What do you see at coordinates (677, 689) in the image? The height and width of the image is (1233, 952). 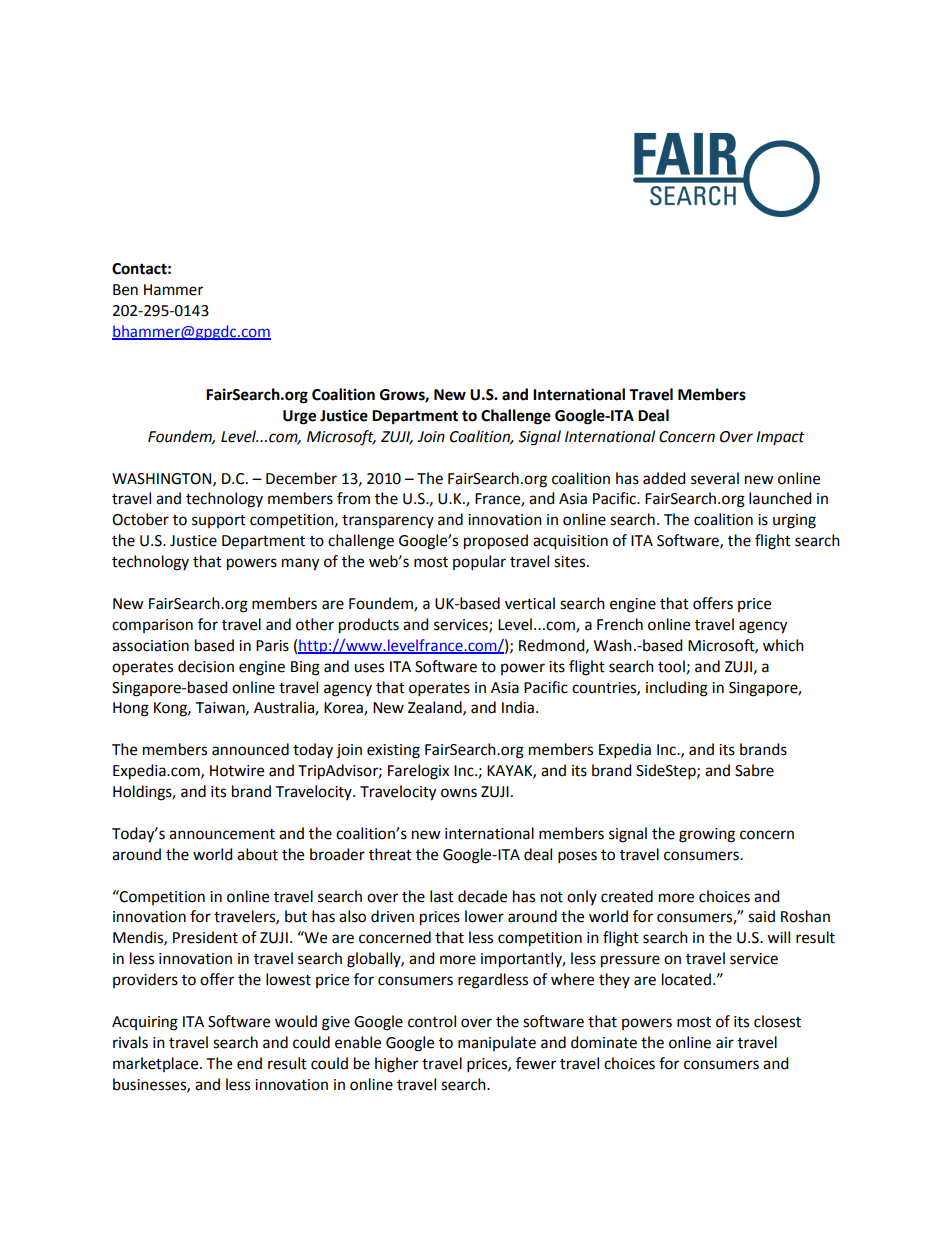 I see `including` at bounding box center [677, 689].
